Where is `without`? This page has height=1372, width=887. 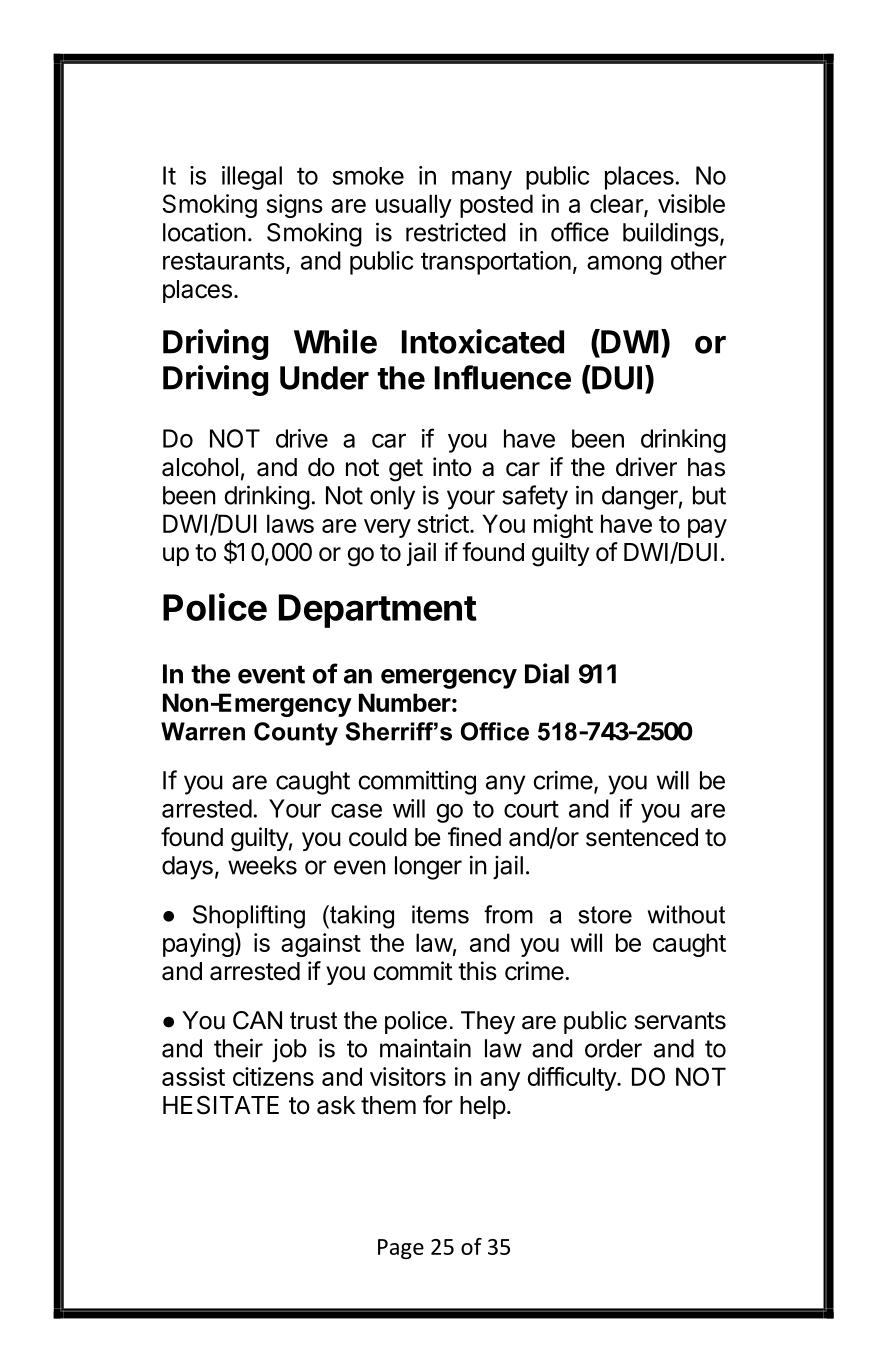
without is located at coordinates (686, 914).
